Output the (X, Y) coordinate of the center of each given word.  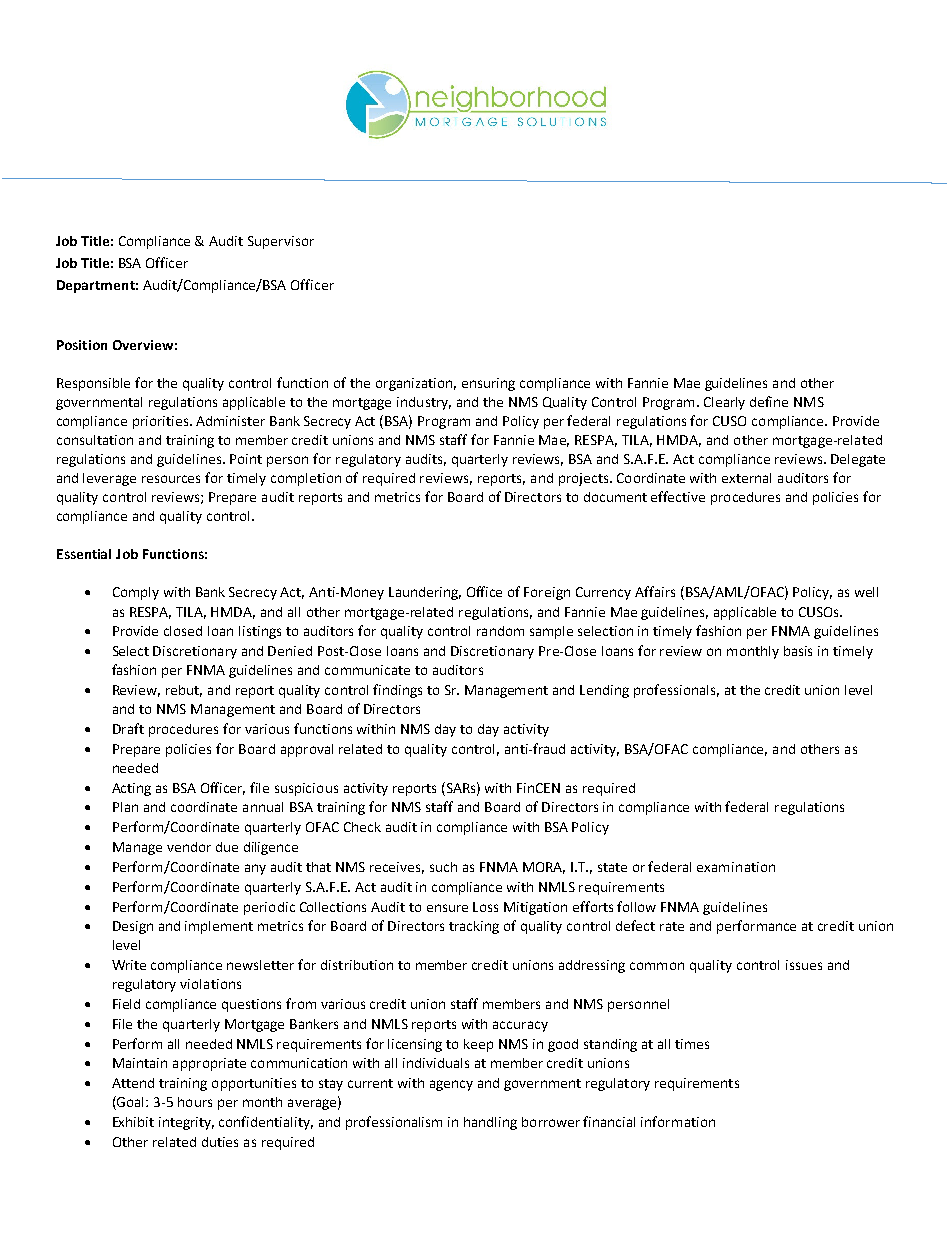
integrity (186, 1123)
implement (219, 927)
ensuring (488, 384)
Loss (485, 907)
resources (171, 479)
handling (490, 1123)
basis (798, 651)
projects (585, 479)
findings (397, 691)
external (746, 478)
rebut (184, 691)
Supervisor (281, 242)
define (769, 401)
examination (736, 867)
